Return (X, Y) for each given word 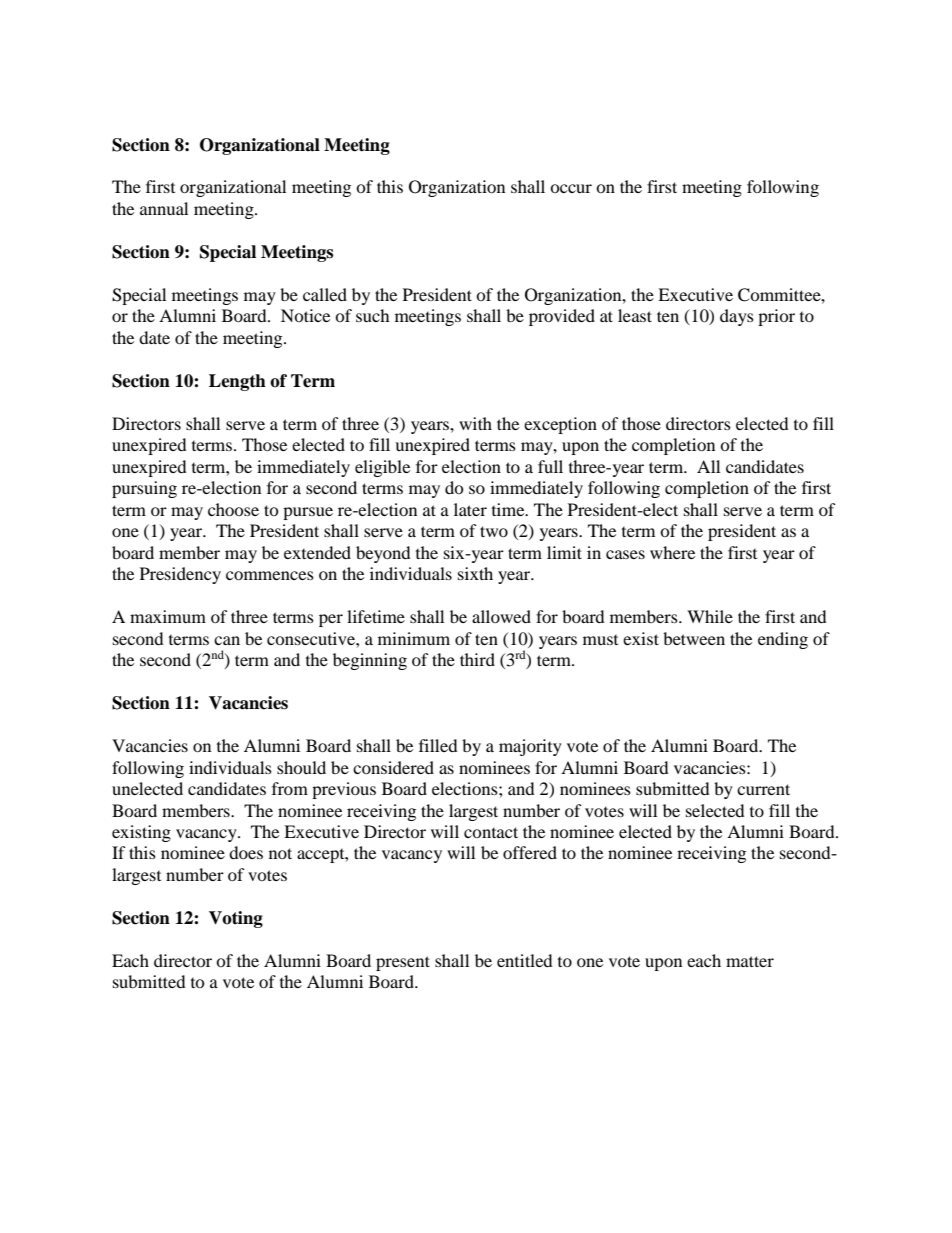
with (475, 423)
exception (560, 425)
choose (233, 509)
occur (571, 188)
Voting (236, 919)
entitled (525, 960)
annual (164, 208)
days (737, 317)
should (301, 767)
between (694, 638)
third (477, 659)
